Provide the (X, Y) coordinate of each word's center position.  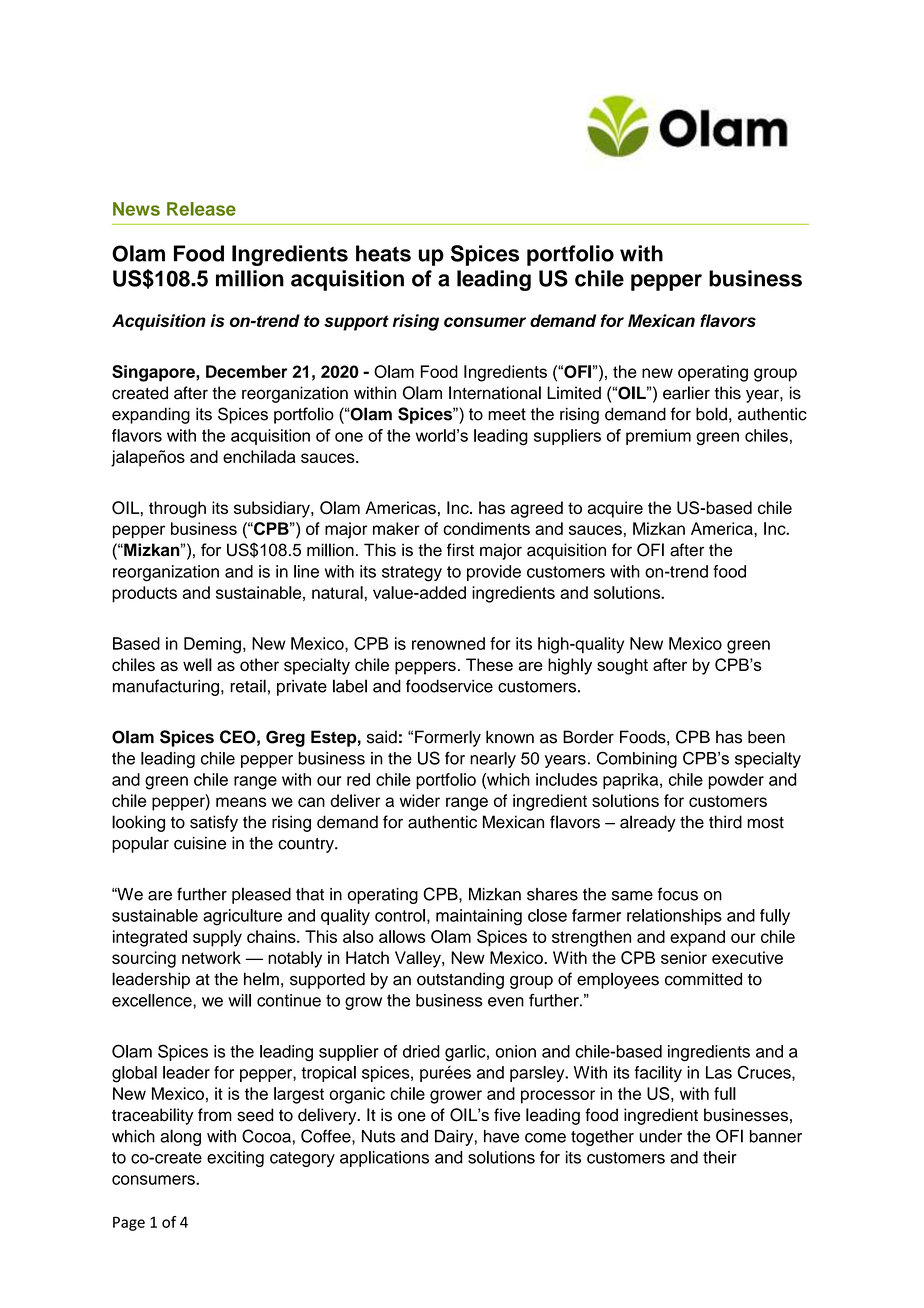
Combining (637, 759)
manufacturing (166, 687)
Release (201, 209)
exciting (235, 1159)
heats (383, 253)
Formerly (448, 738)
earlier (686, 393)
